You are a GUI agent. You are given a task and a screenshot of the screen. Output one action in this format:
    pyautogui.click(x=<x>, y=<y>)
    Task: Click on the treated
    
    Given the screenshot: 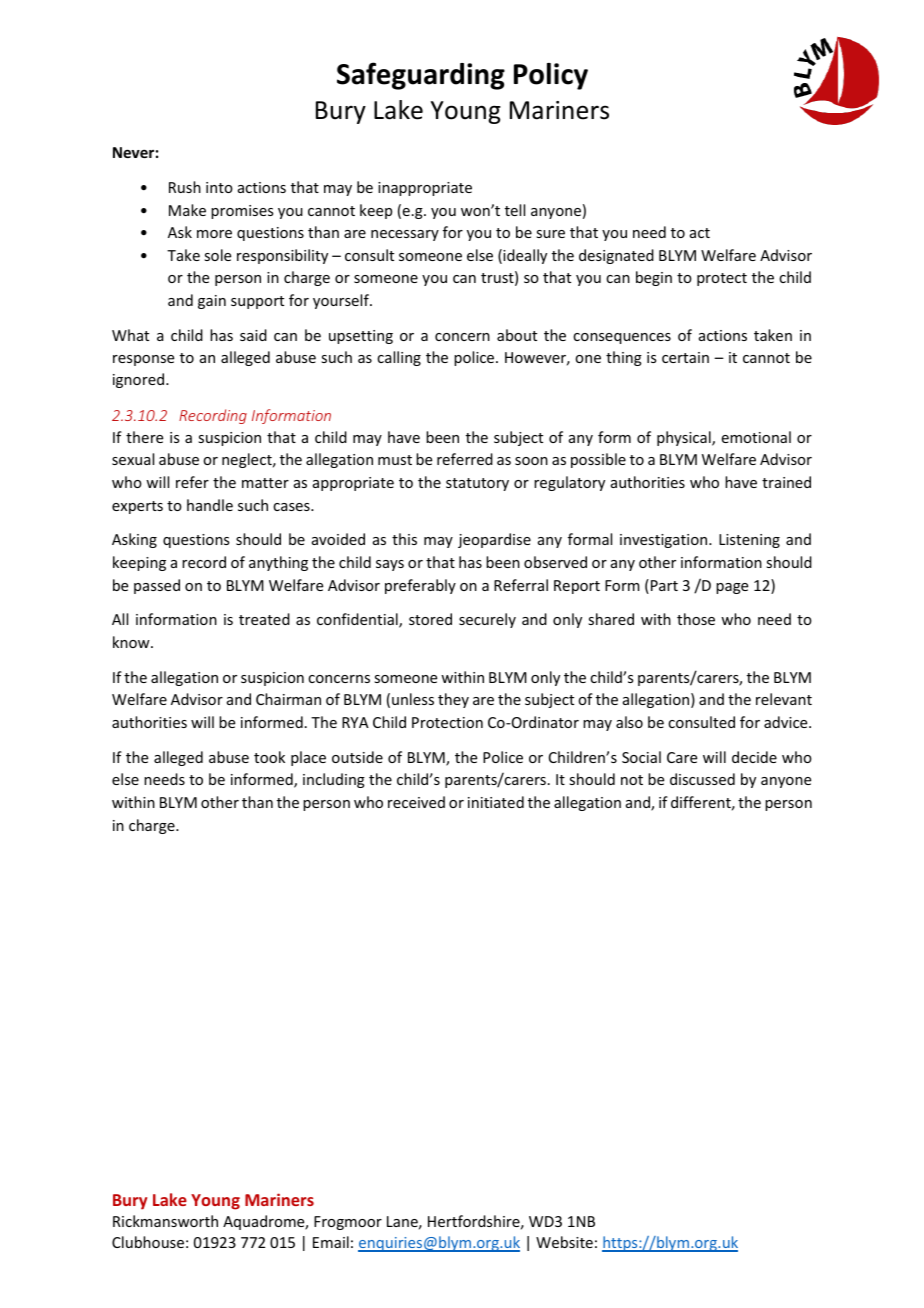 What is the action you would take?
    pyautogui.click(x=264, y=619)
